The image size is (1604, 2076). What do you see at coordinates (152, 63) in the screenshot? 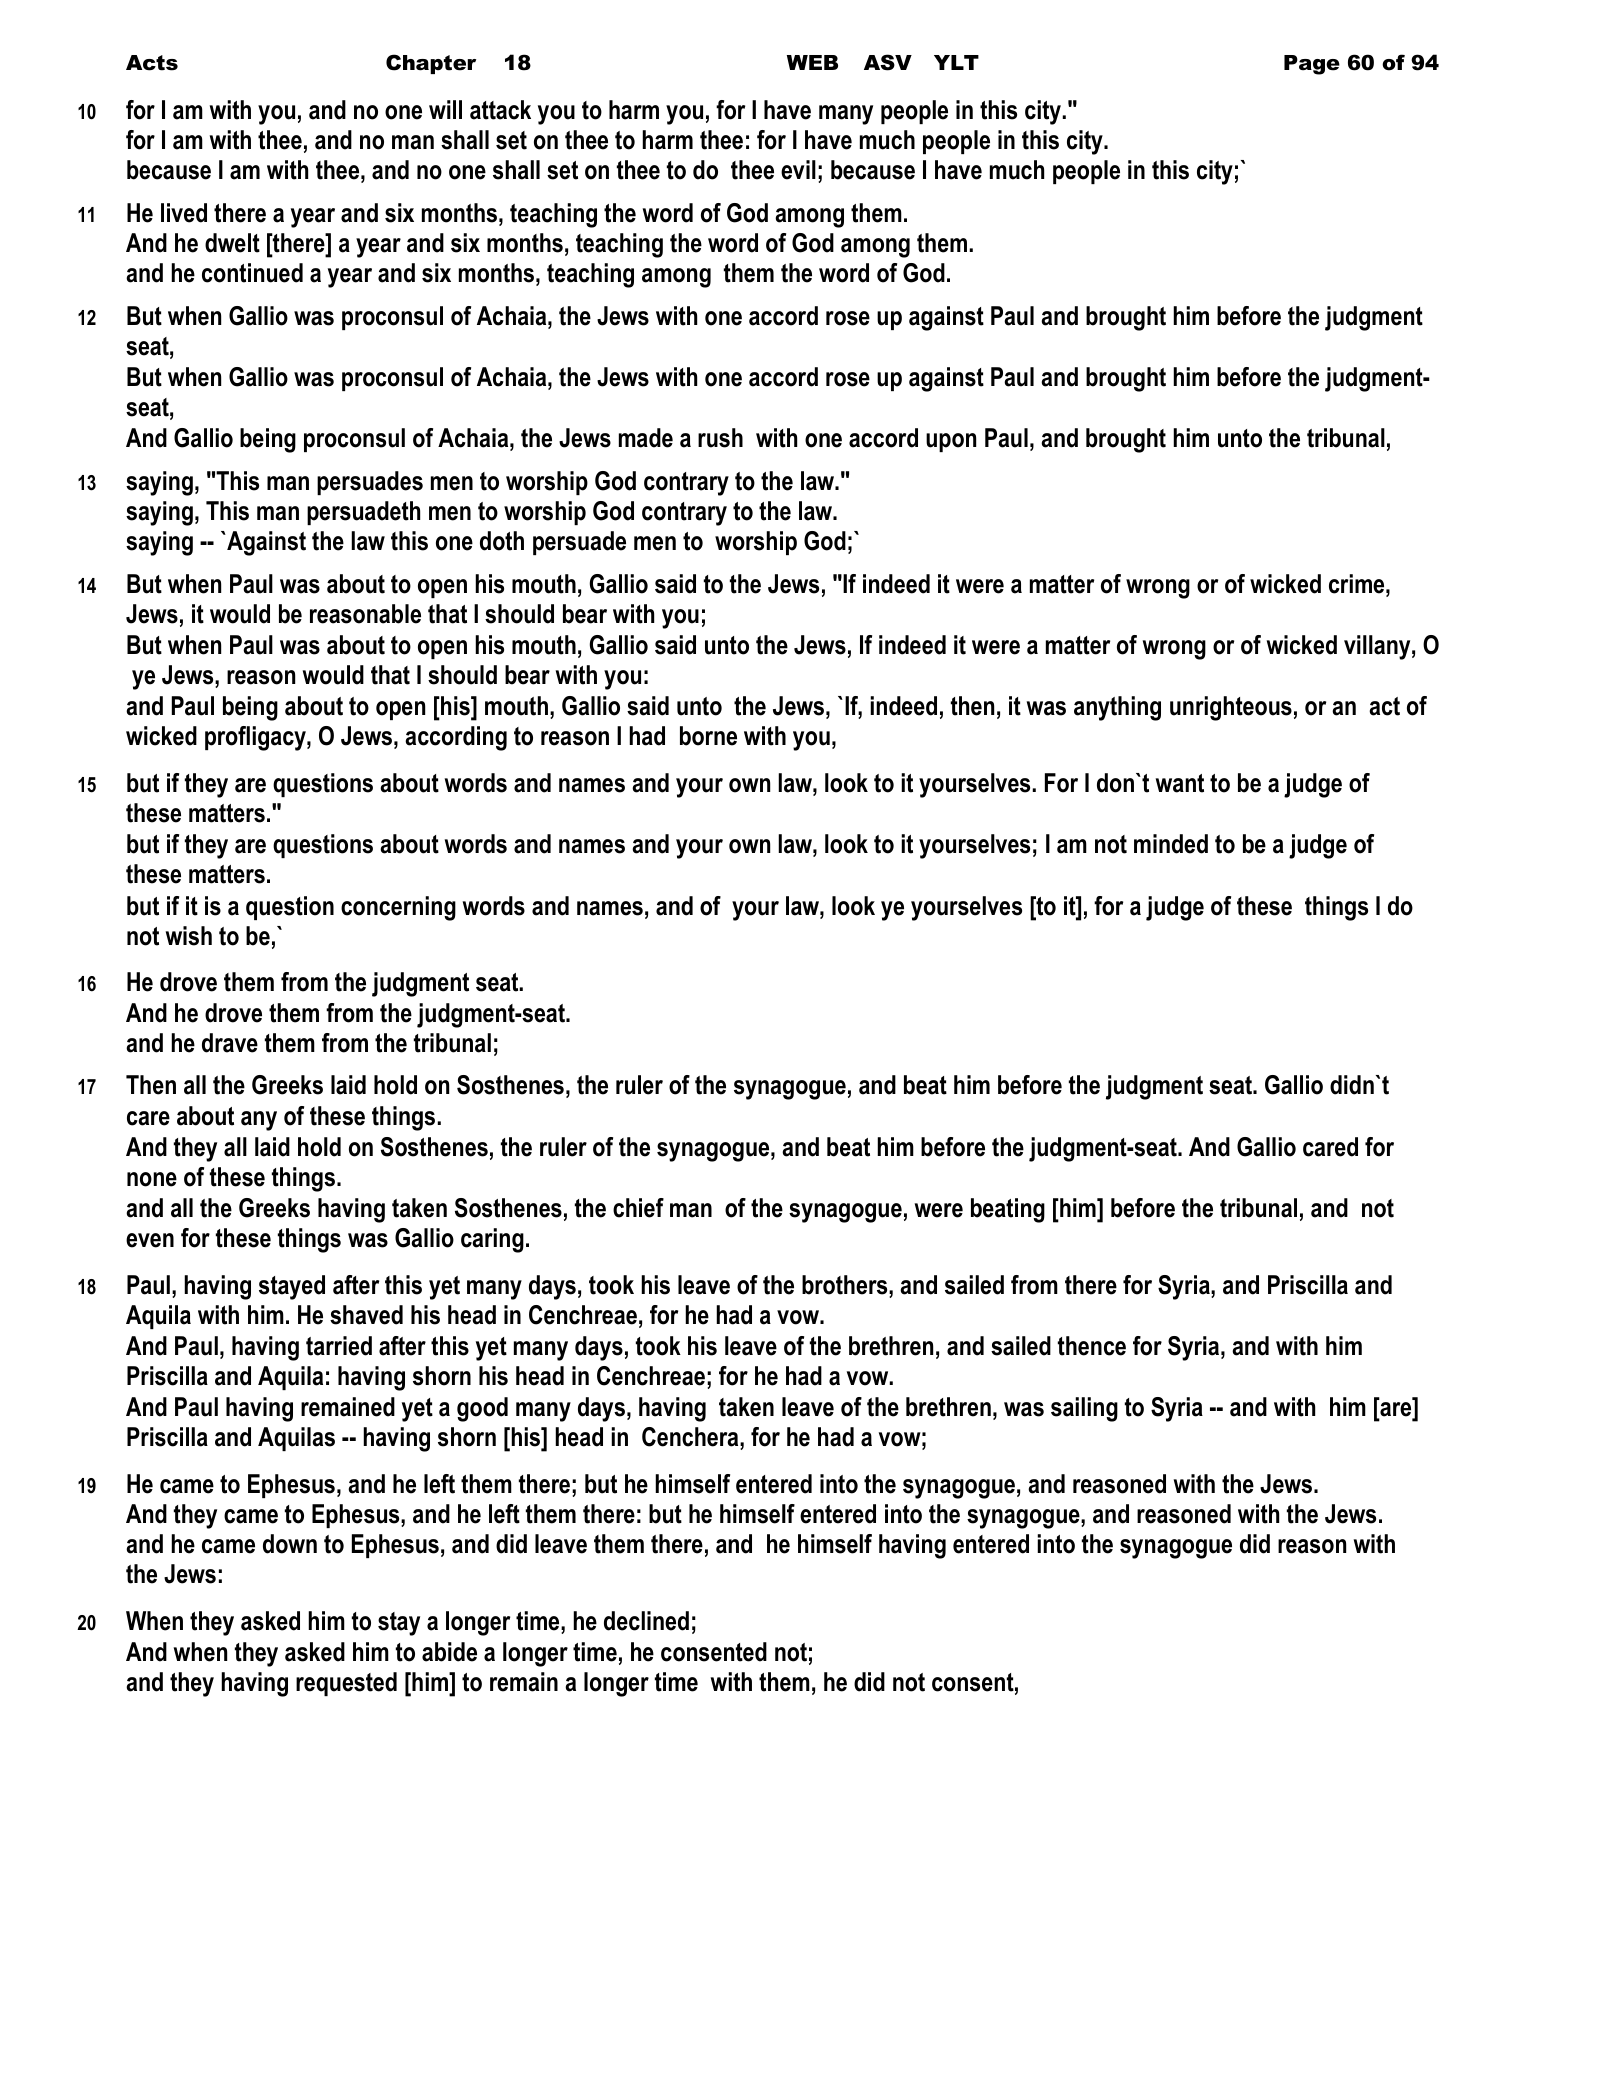
I see `Acts` at bounding box center [152, 63].
